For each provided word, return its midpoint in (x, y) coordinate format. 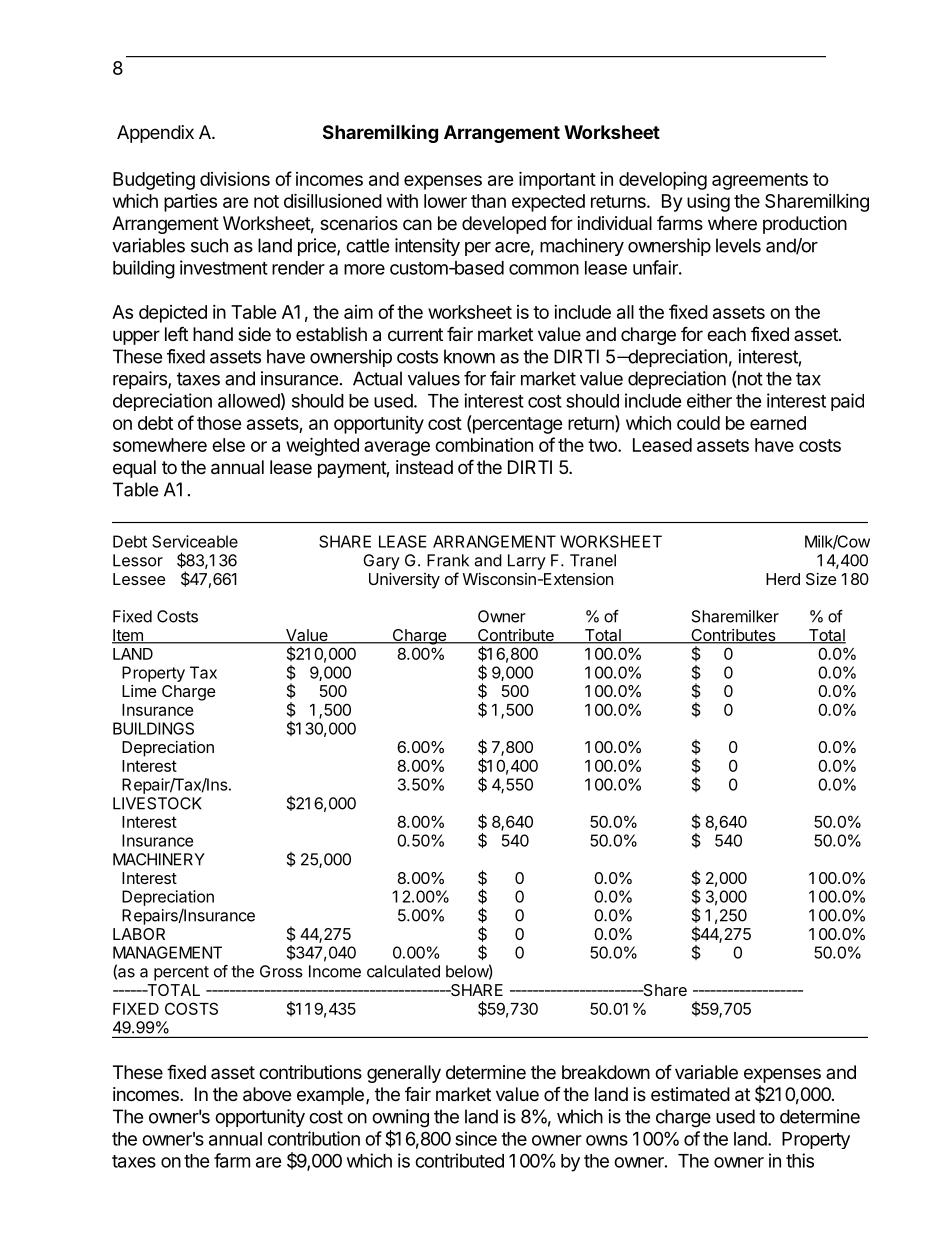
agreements (760, 181)
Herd (783, 579)
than (488, 201)
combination (484, 444)
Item (128, 636)
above (267, 1094)
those (219, 423)
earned (778, 423)
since (476, 1138)
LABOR (139, 934)
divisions (235, 178)
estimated (690, 1094)
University (404, 581)
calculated (403, 971)
